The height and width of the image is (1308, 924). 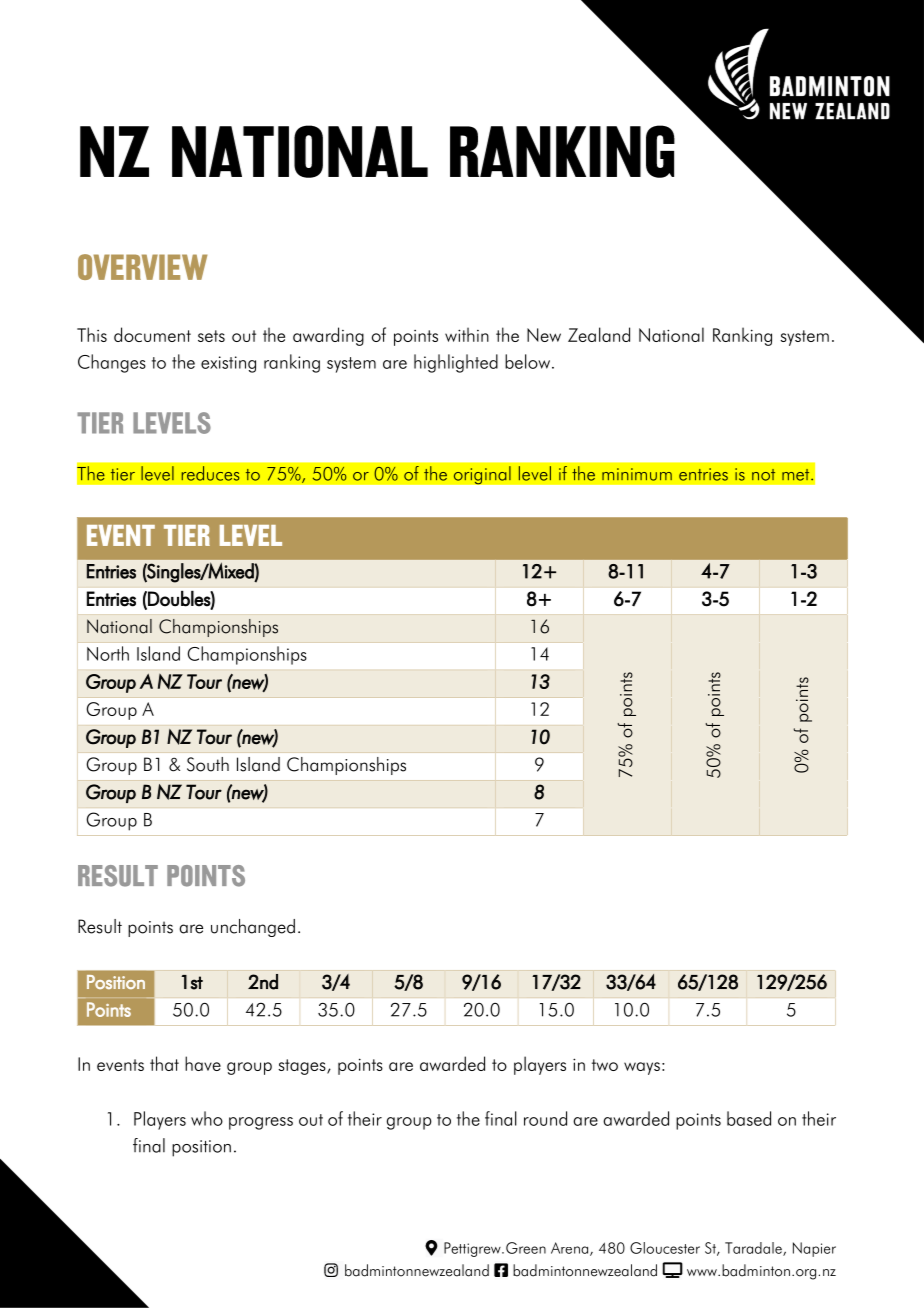 I want to click on unchanged, so click(x=253, y=928).
